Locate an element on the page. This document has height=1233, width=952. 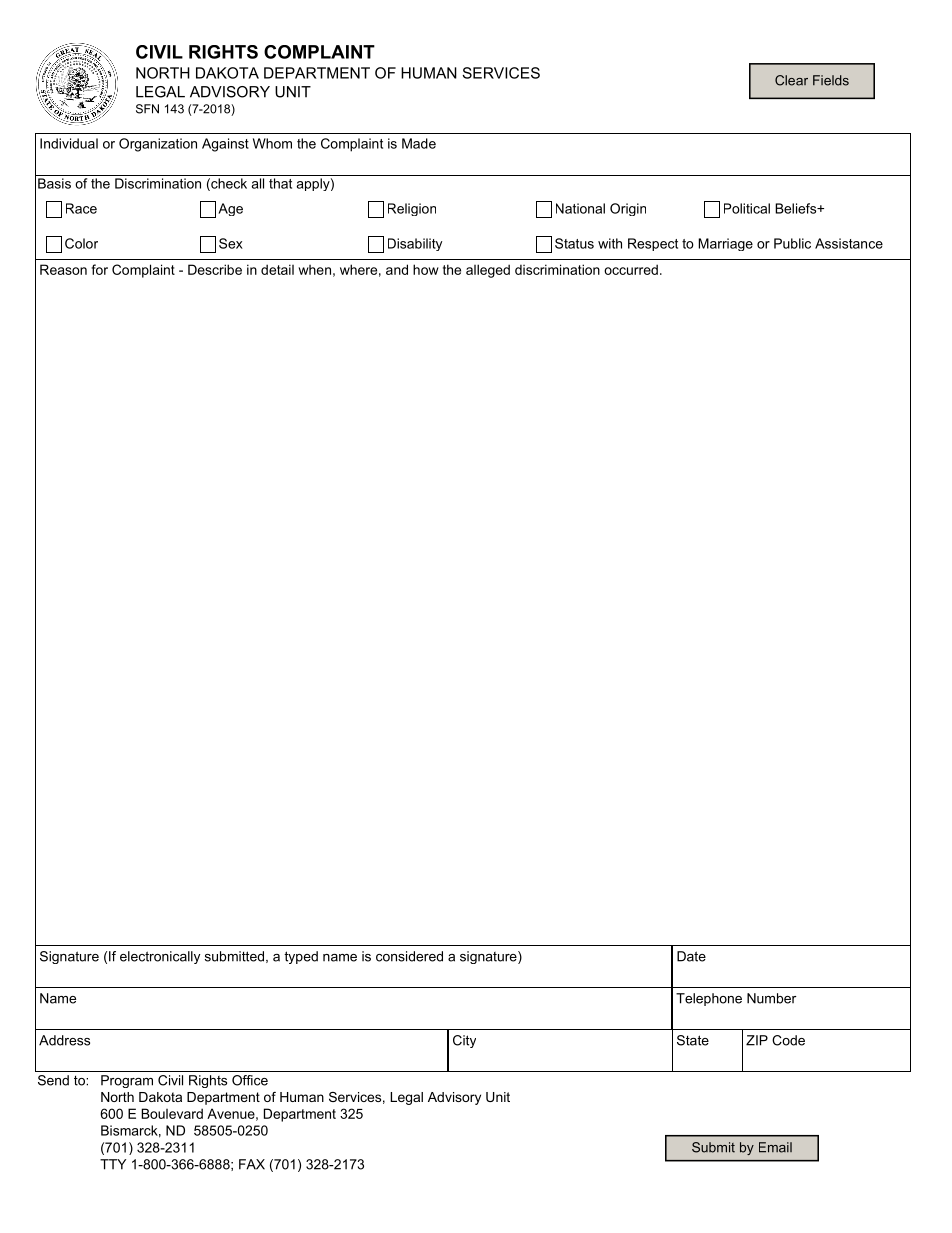
City is located at coordinates (464, 1041).
